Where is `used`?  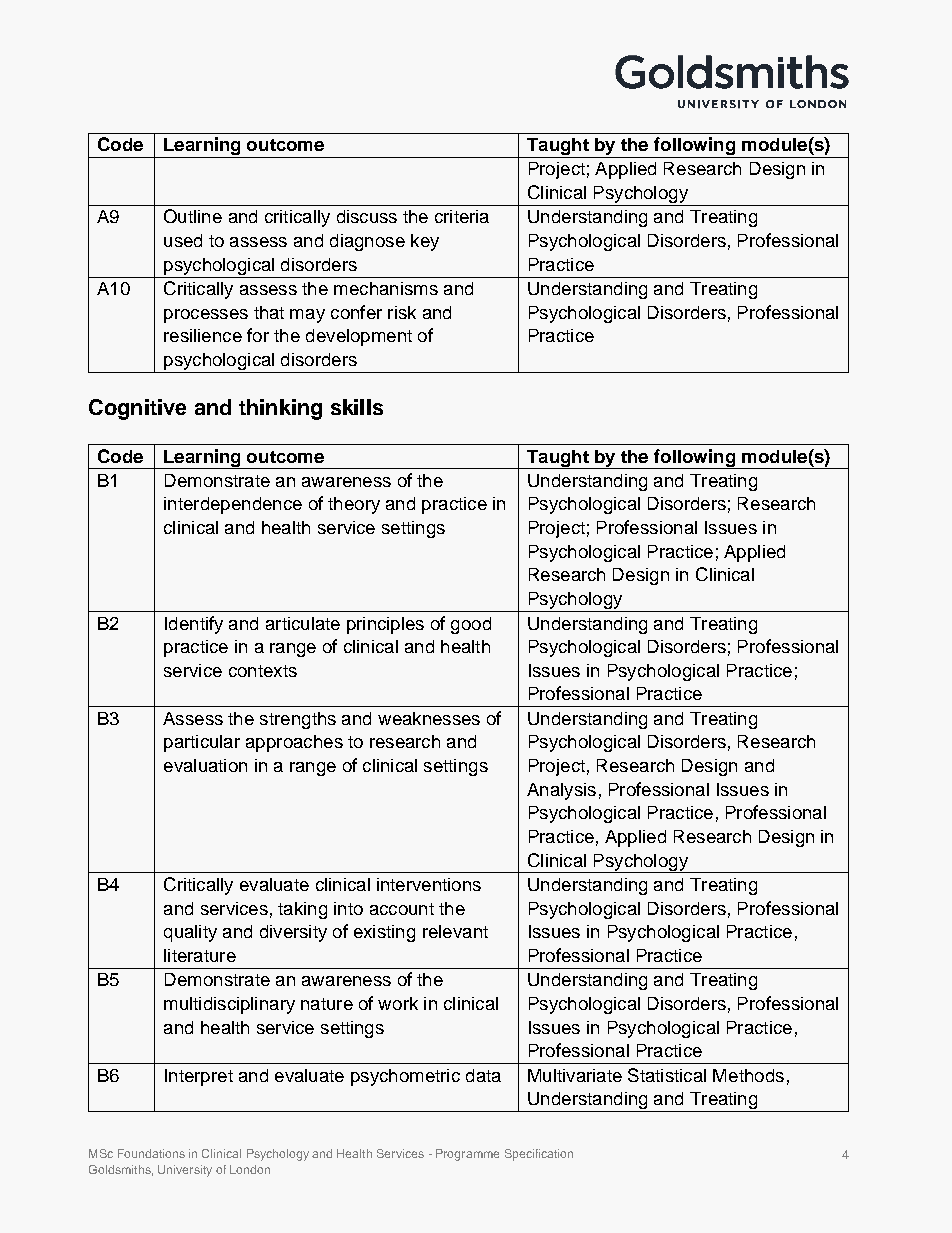 used is located at coordinates (183, 240).
